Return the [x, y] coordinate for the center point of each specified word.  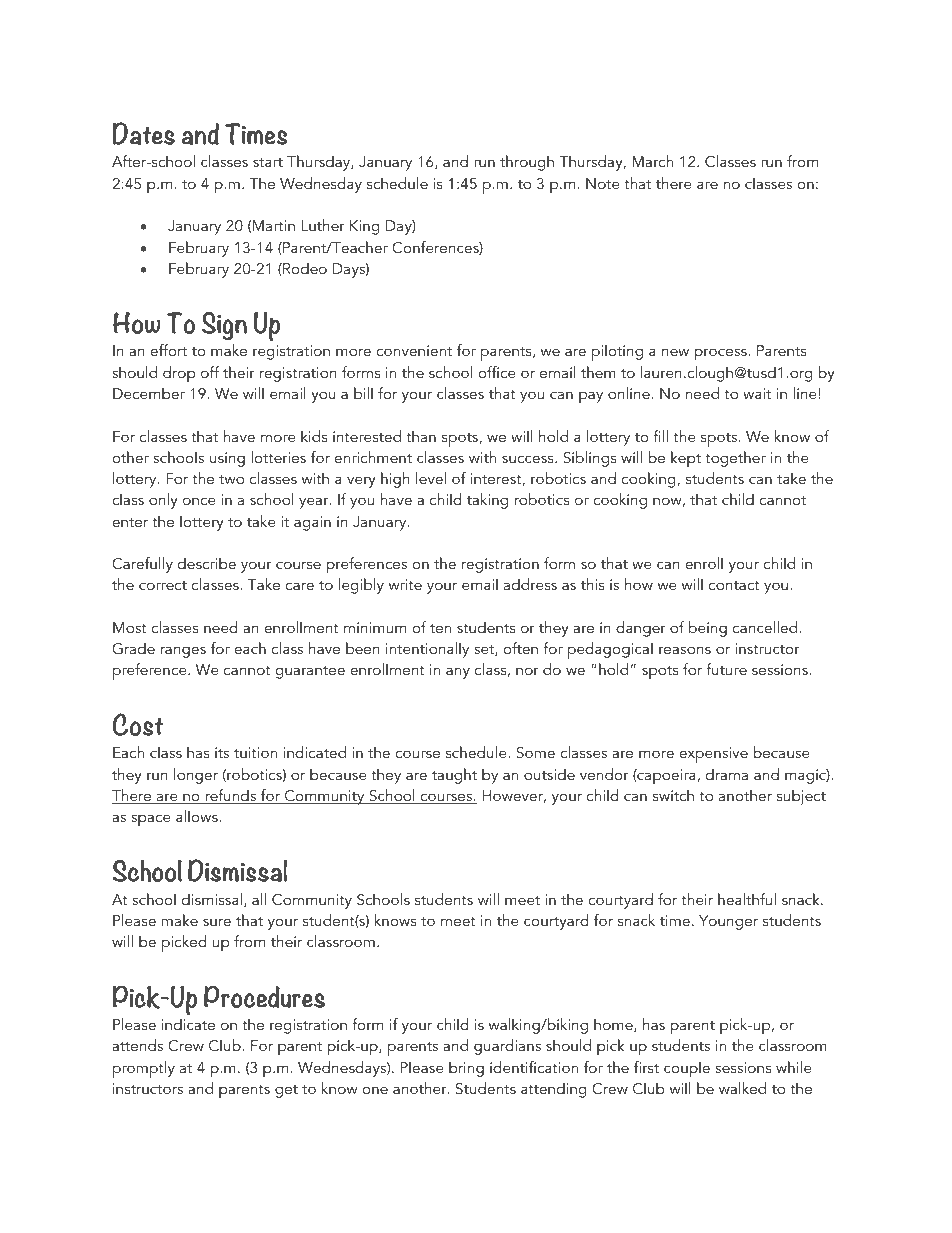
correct [163, 585]
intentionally [427, 650]
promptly [144, 1069]
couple [687, 1069]
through [527, 163]
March [652, 161]
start [268, 162]
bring [466, 1069]
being [708, 629]
